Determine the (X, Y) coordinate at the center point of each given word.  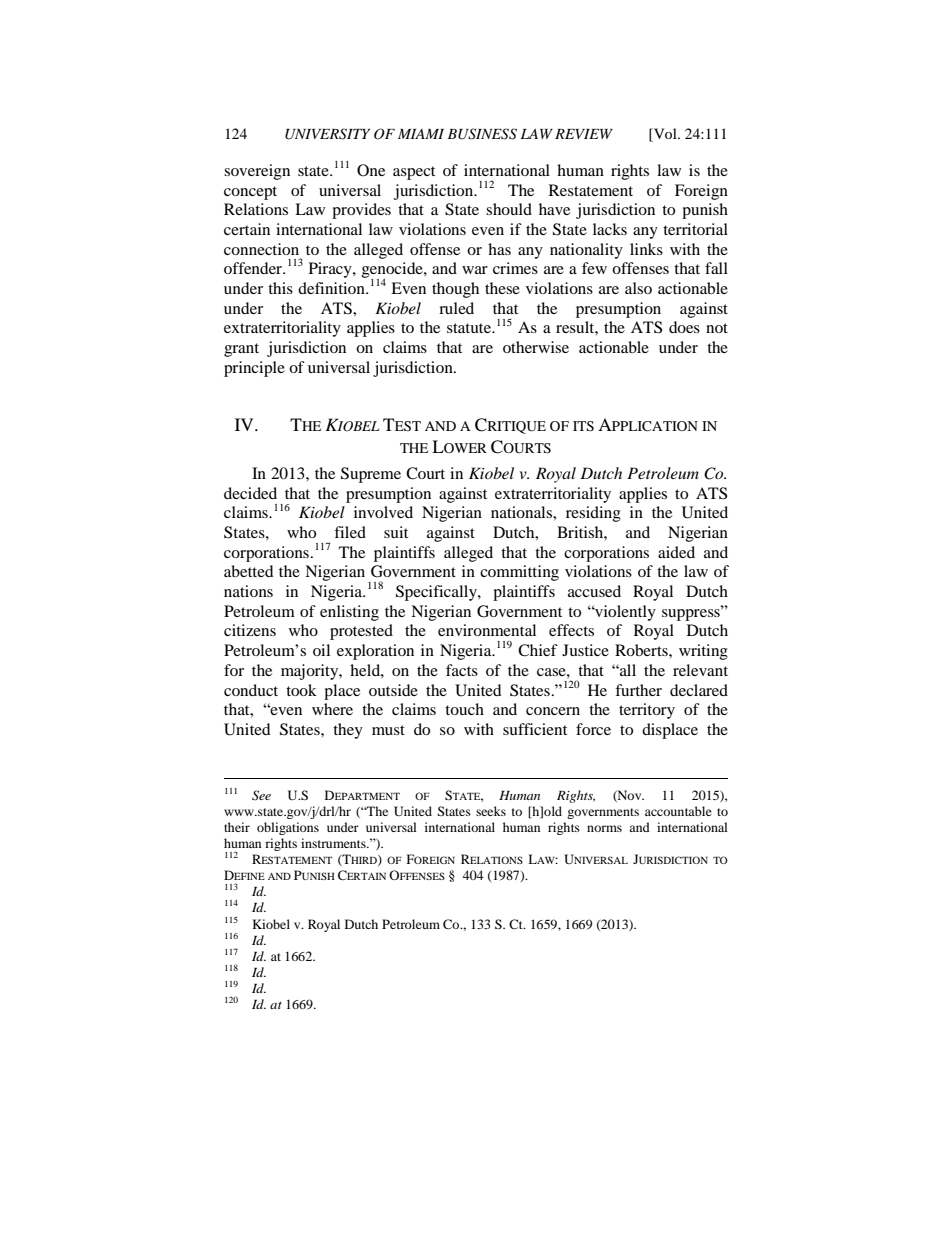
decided (250, 493)
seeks (491, 811)
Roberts (642, 650)
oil (321, 650)
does (684, 327)
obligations (288, 828)
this (280, 288)
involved (383, 512)
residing (593, 514)
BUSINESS (482, 134)
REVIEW (584, 134)
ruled (456, 308)
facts (462, 670)
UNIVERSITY (327, 134)
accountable (678, 811)
